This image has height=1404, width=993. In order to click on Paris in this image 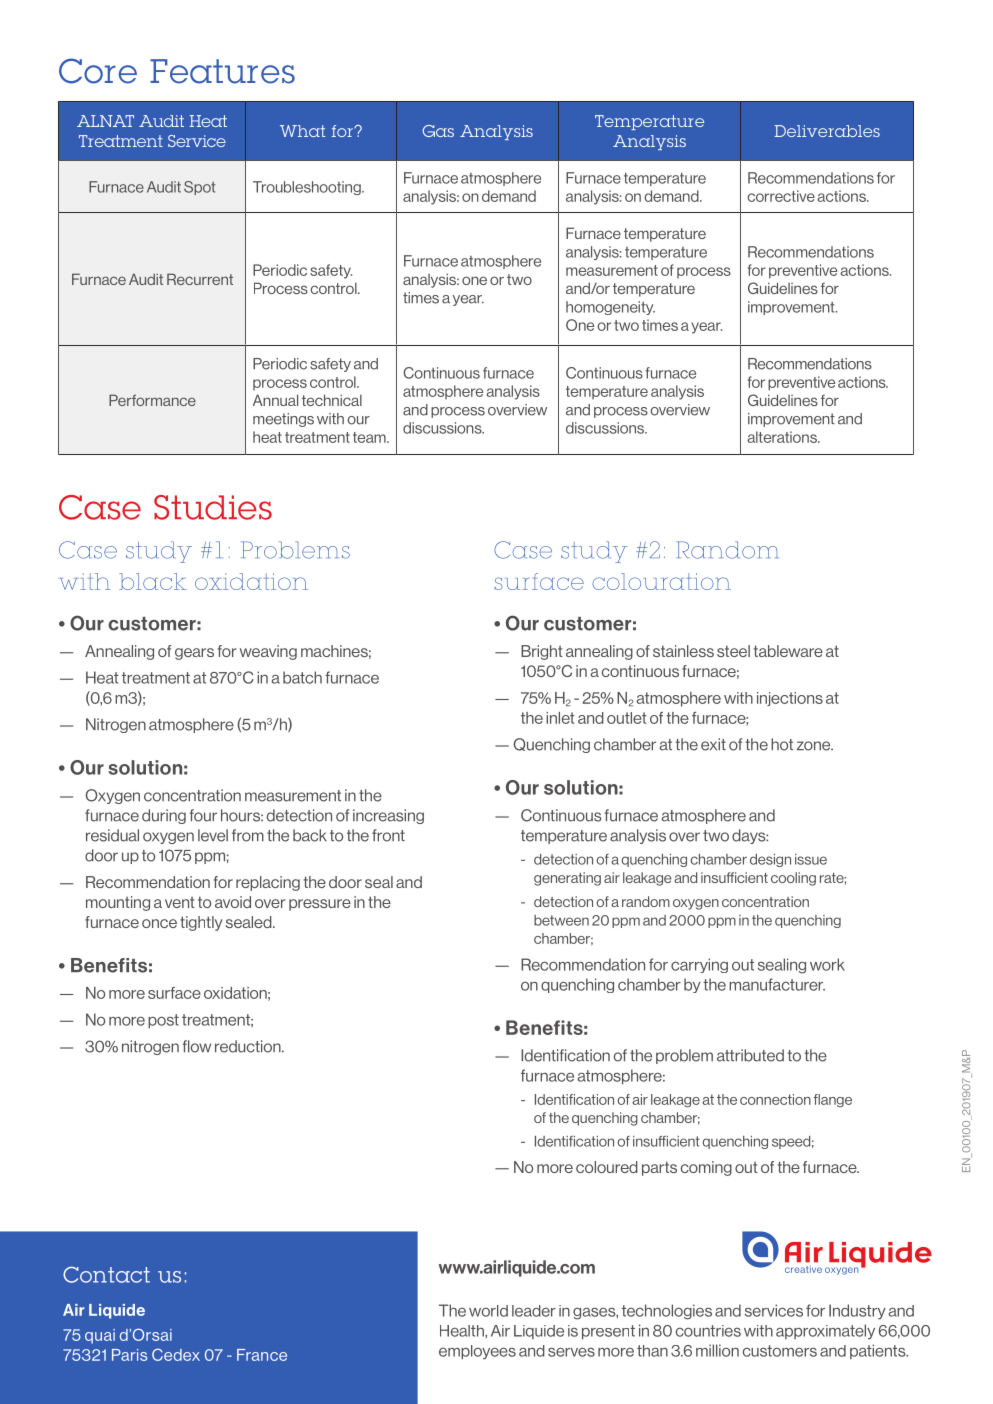, I will do `click(129, 1355)`.
